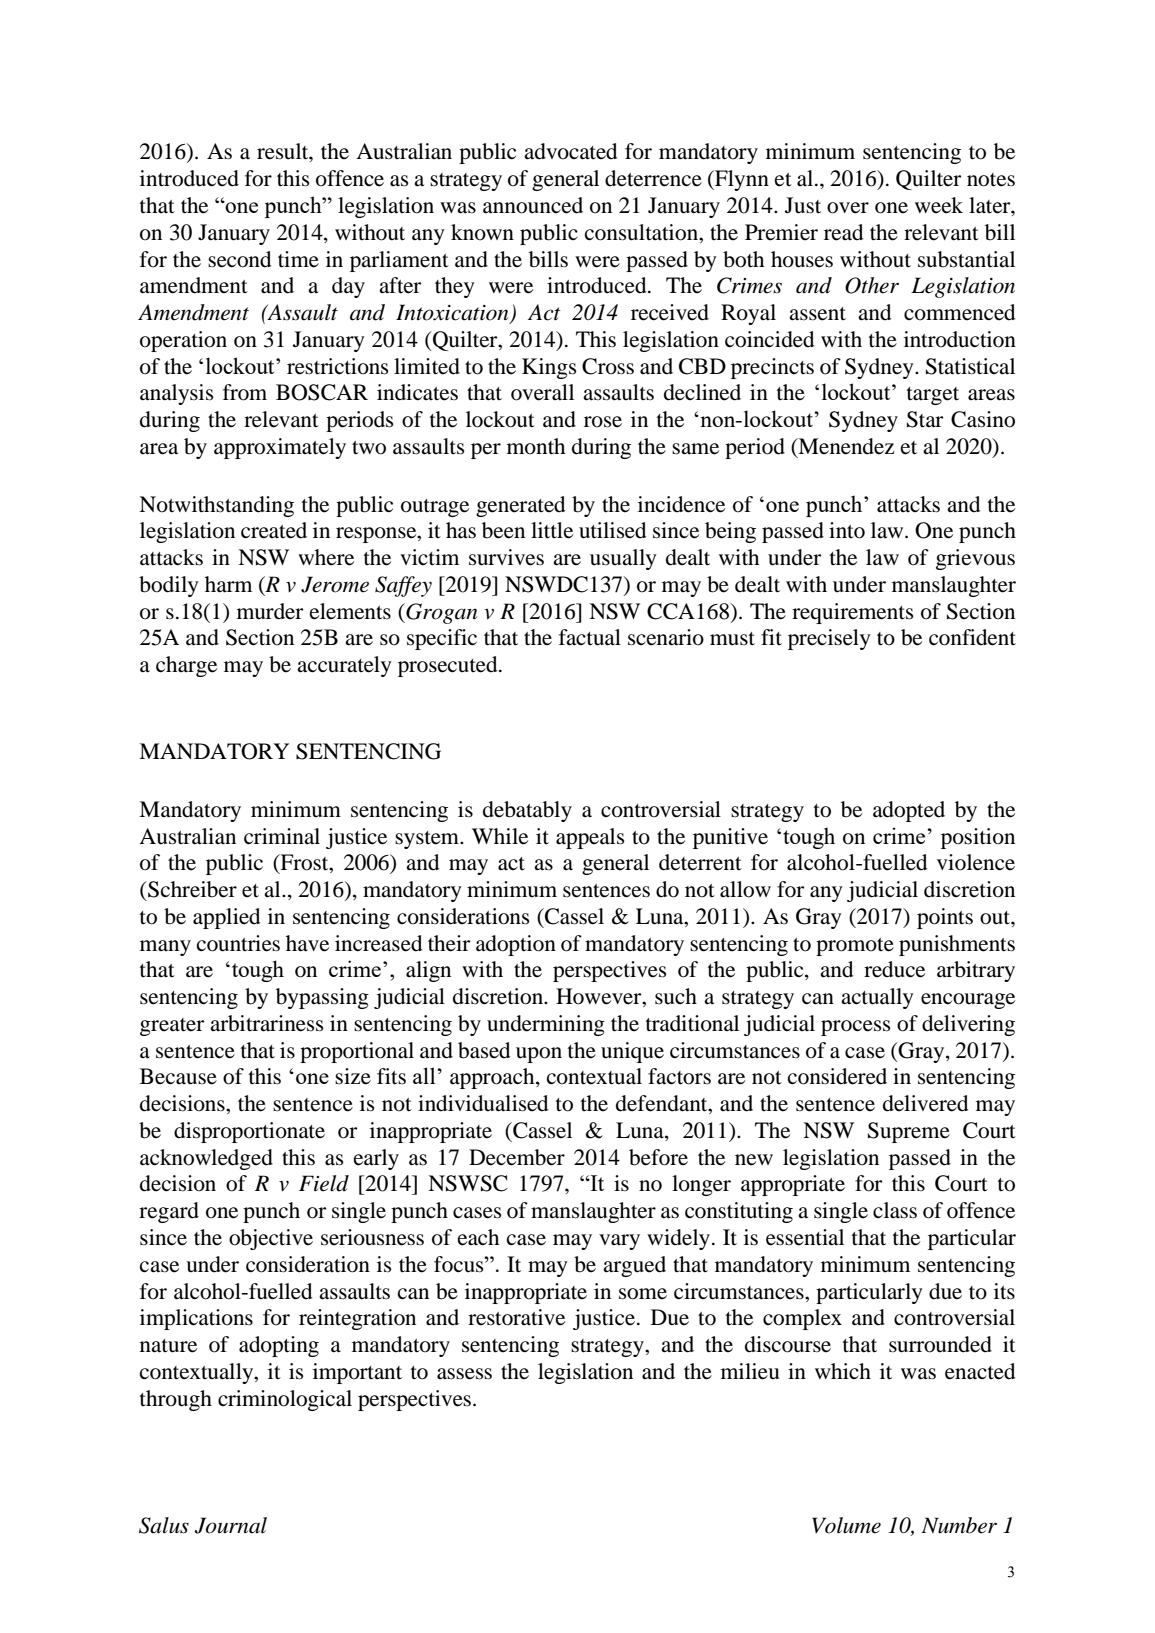 The image size is (1155, 1633). I want to click on assess, so click(464, 1374).
